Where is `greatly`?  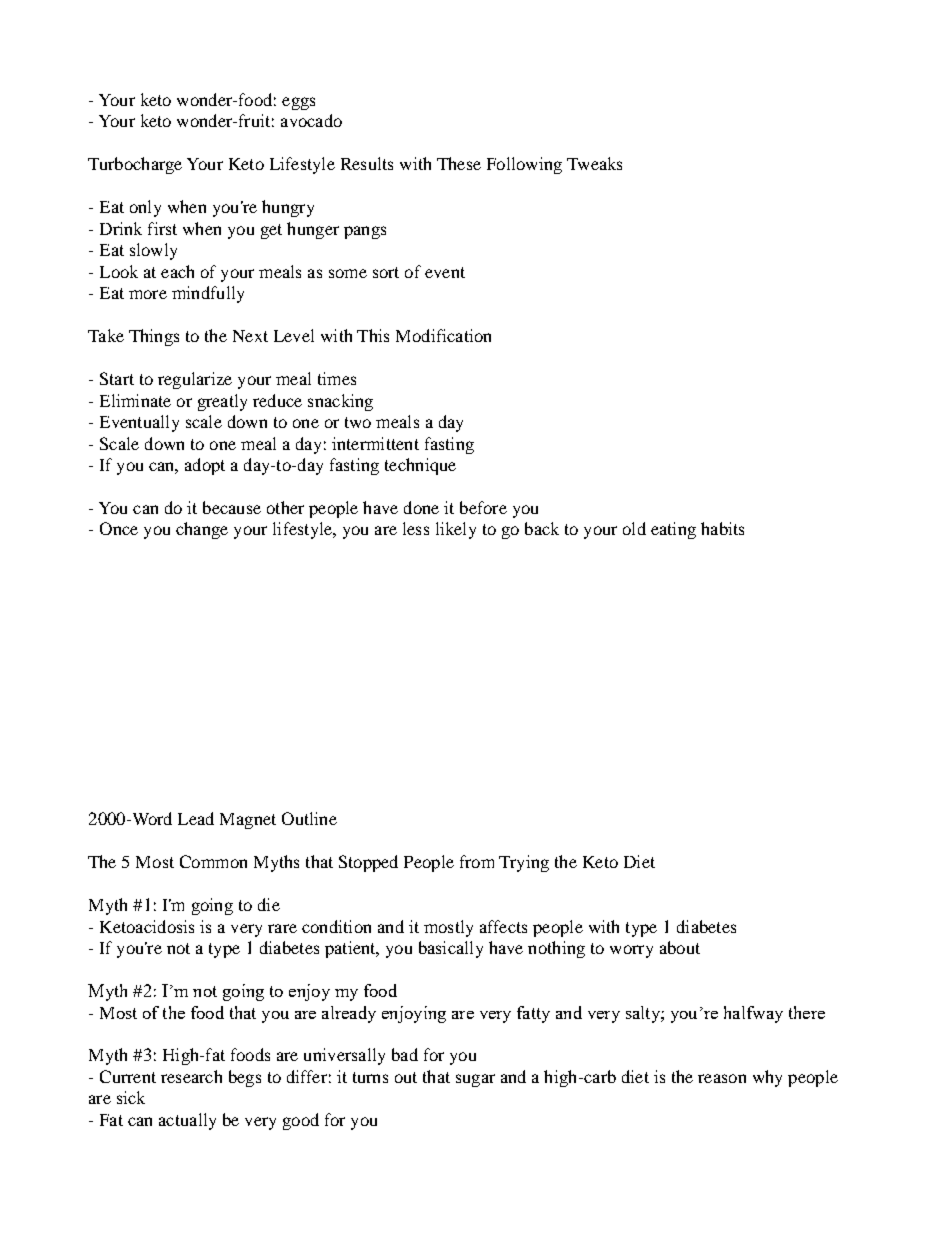 greatly is located at coordinates (222, 402).
